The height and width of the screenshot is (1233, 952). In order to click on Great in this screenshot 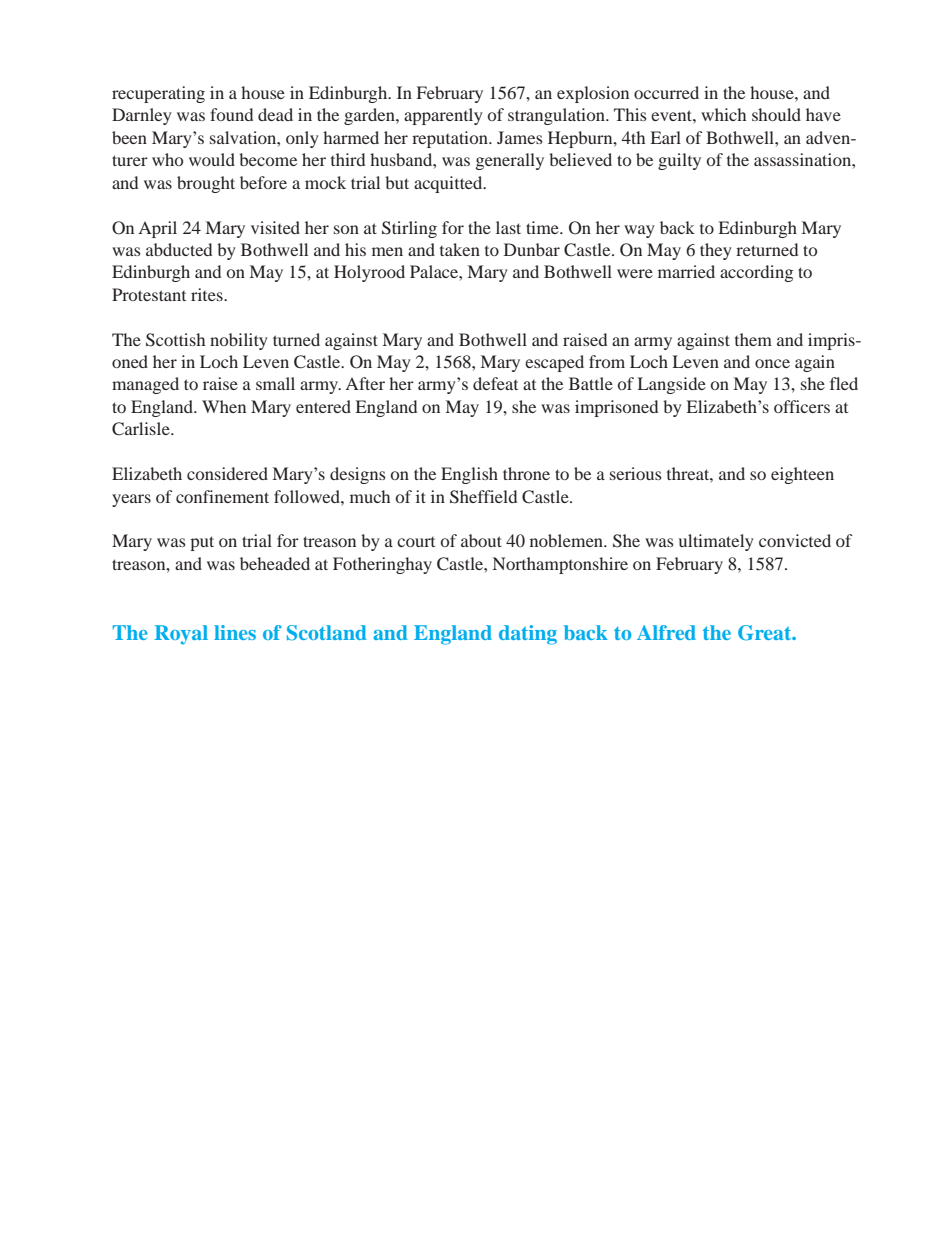, I will do `click(766, 633)`.
